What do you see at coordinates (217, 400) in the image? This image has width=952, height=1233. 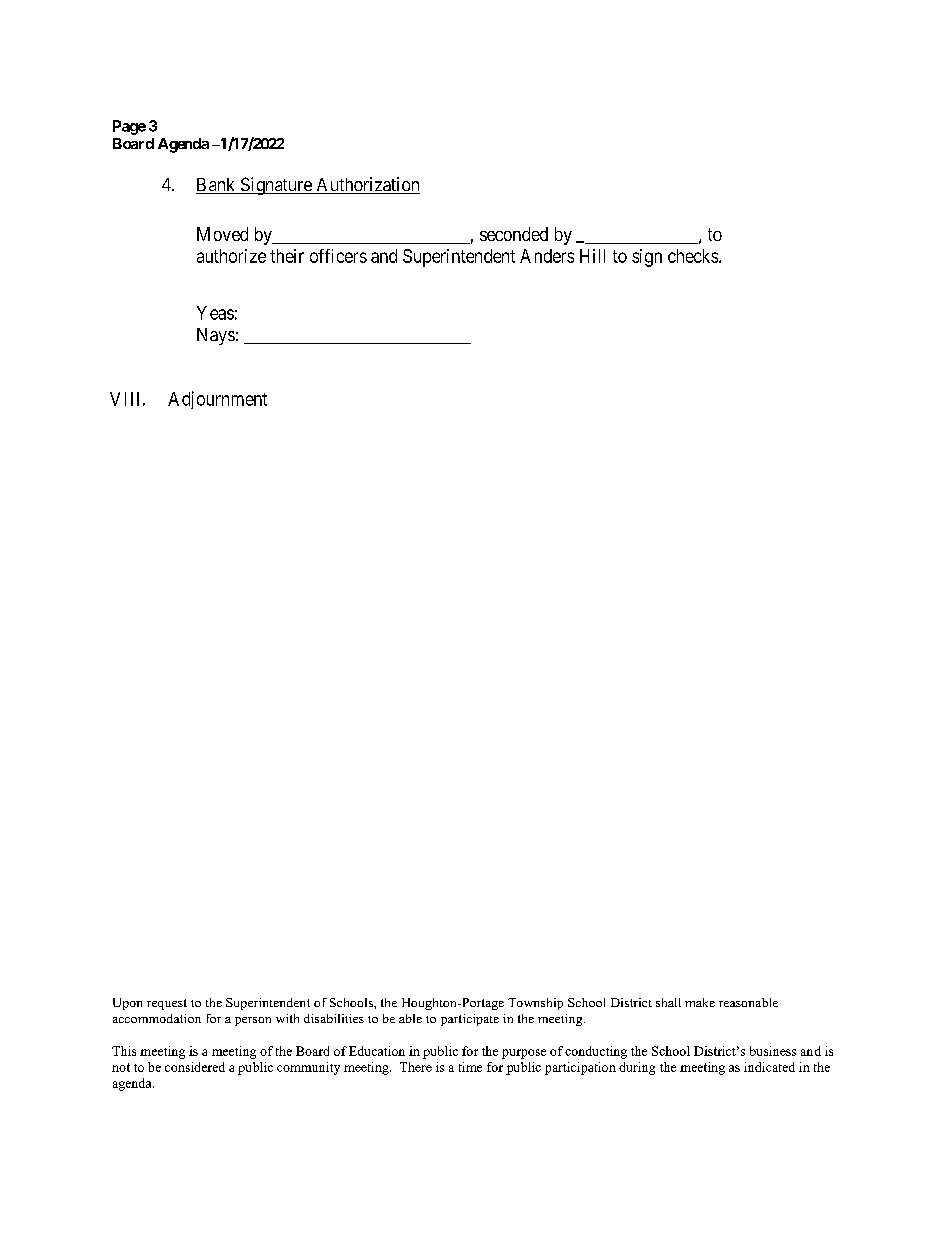 I see `Adjournment` at bounding box center [217, 400].
